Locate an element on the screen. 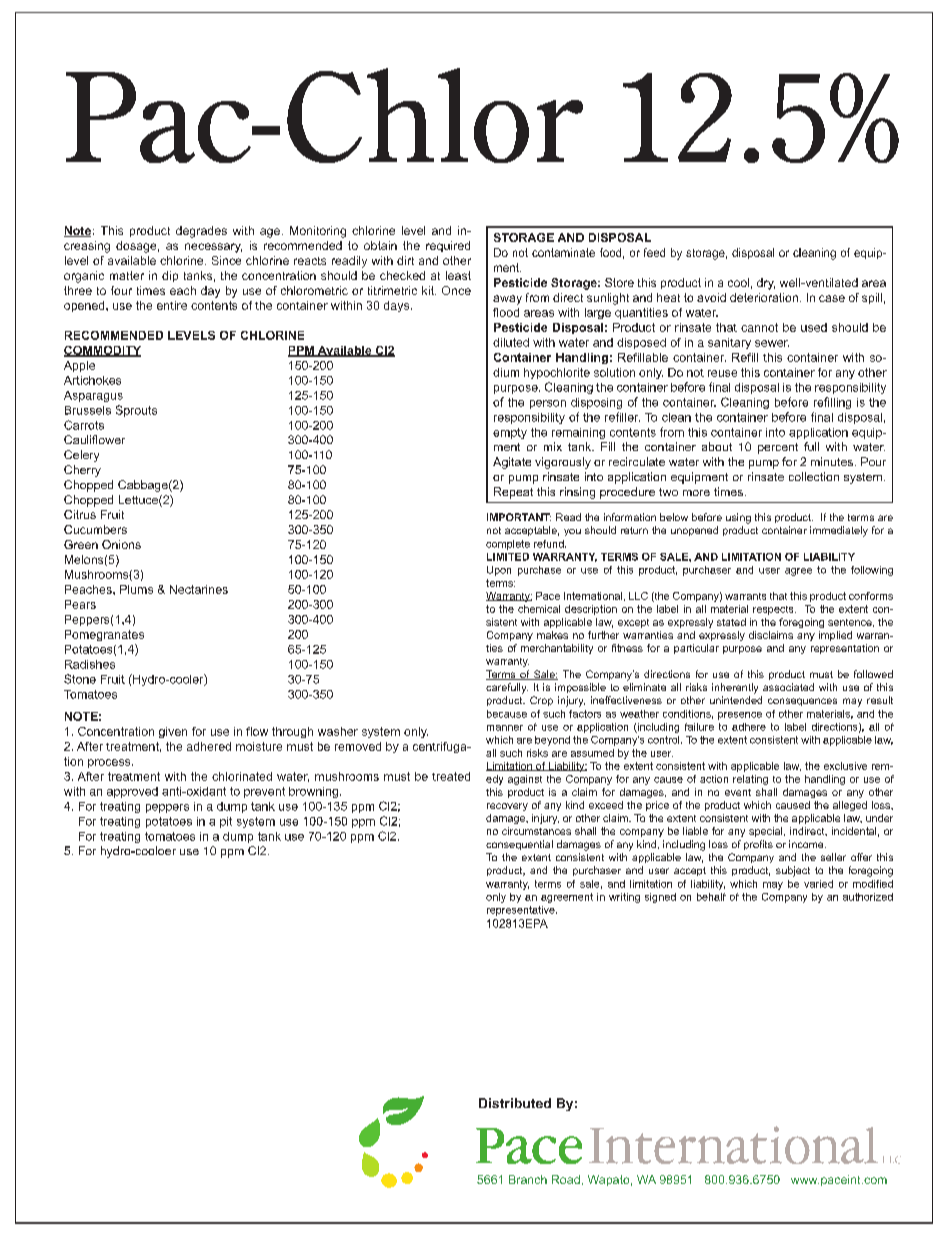 Image resolution: width=952 pixels, height=1233 pixels. LIMITED is located at coordinates (508, 557).
